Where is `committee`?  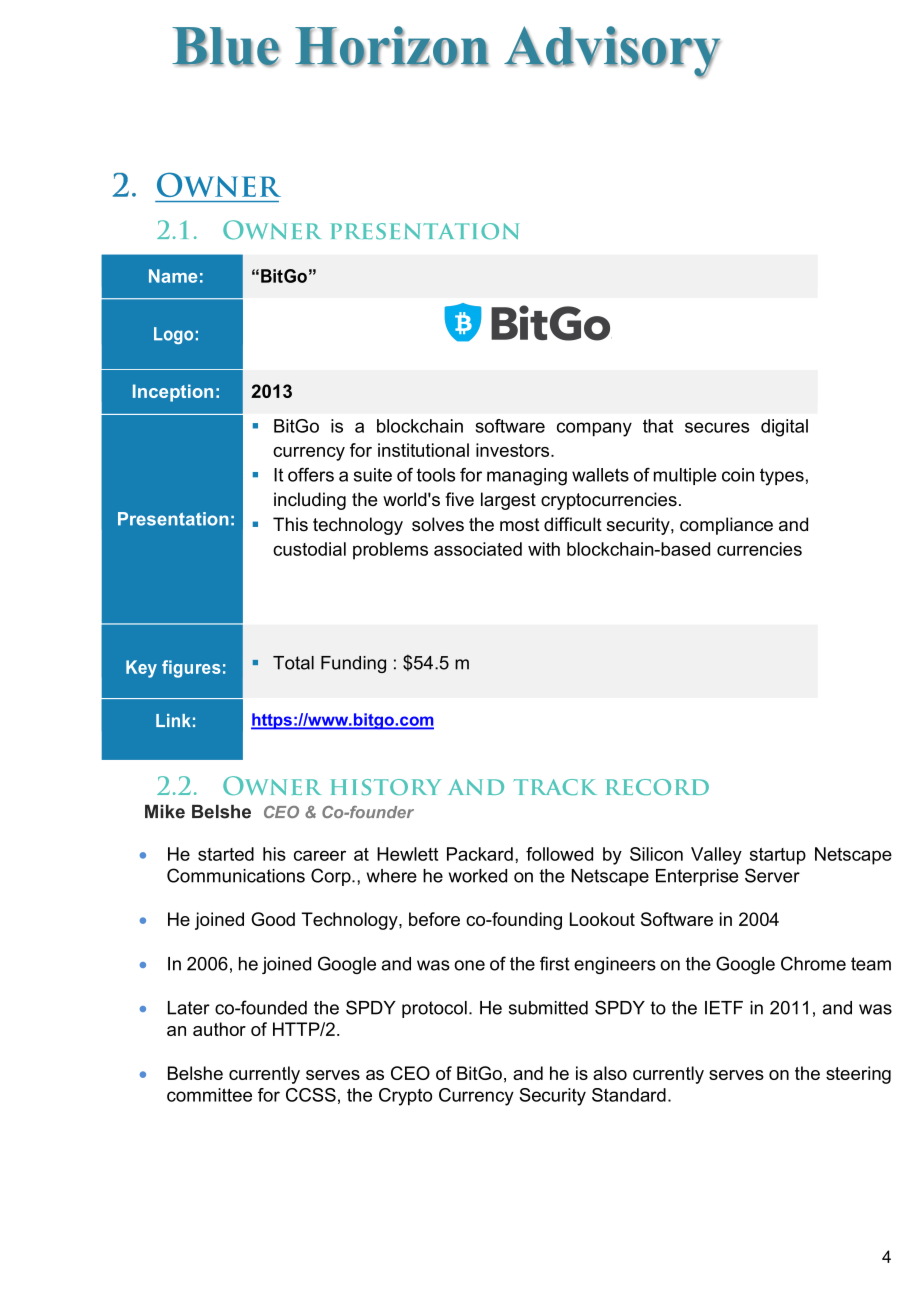
committee is located at coordinates (209, 1095).
